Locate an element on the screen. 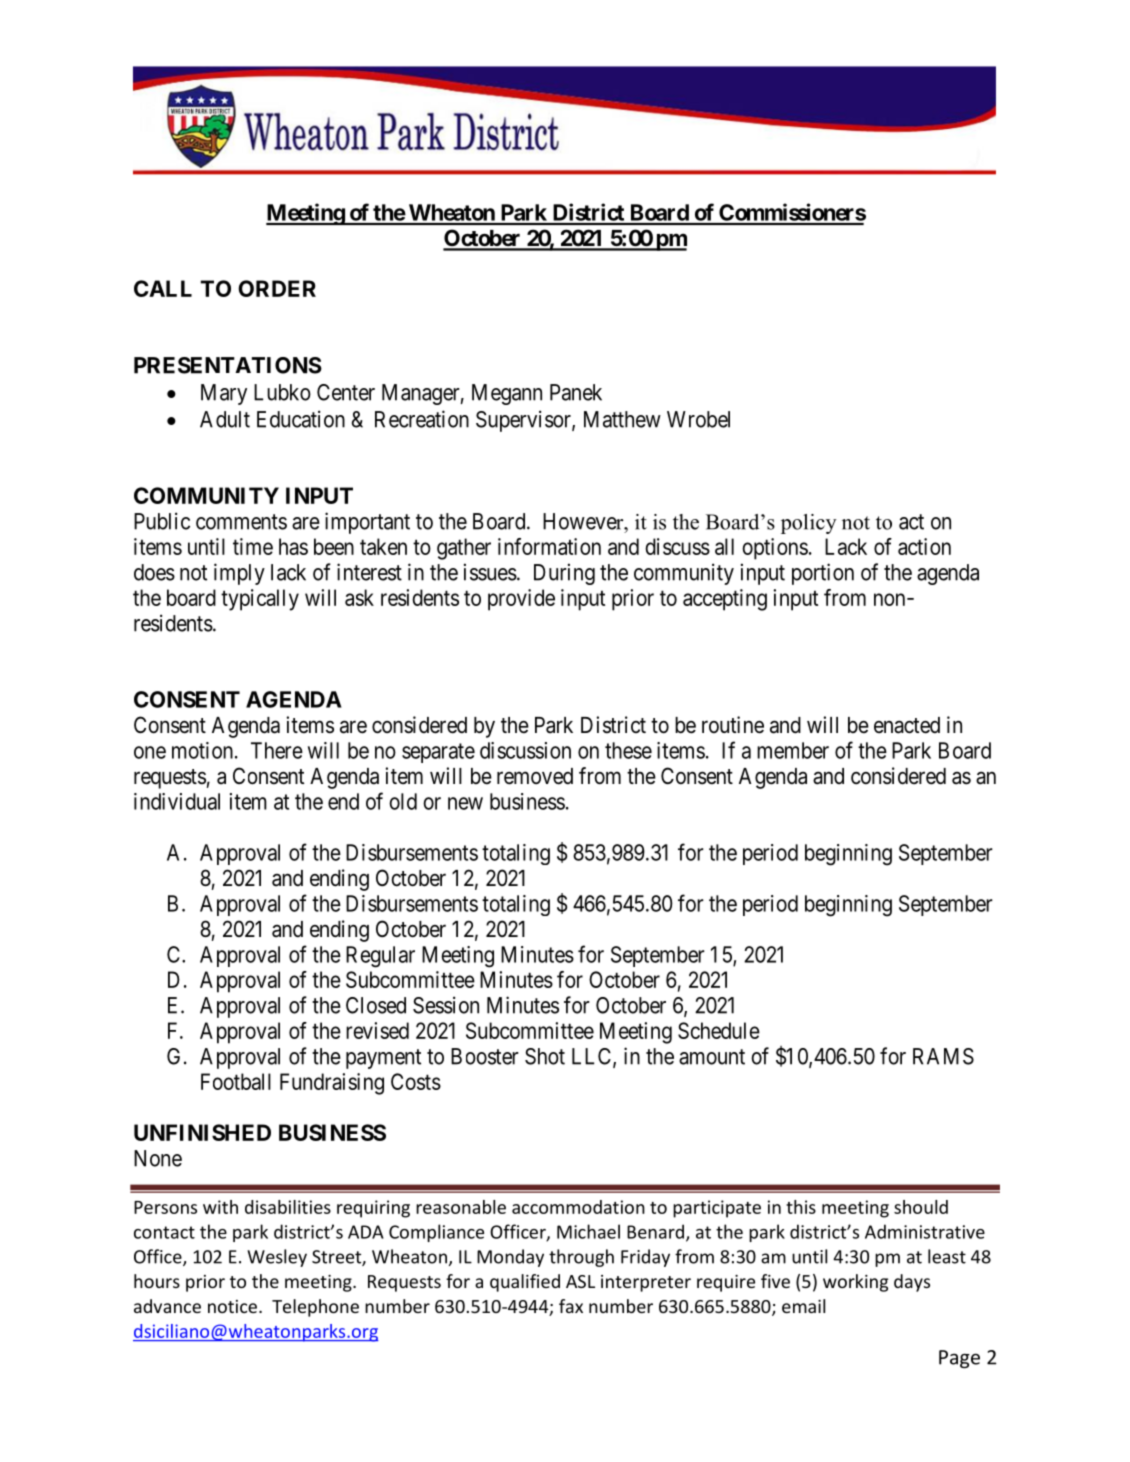 This screenshot has height=1462, width=1130. RAMS is located at coordinates (943, 1056).
